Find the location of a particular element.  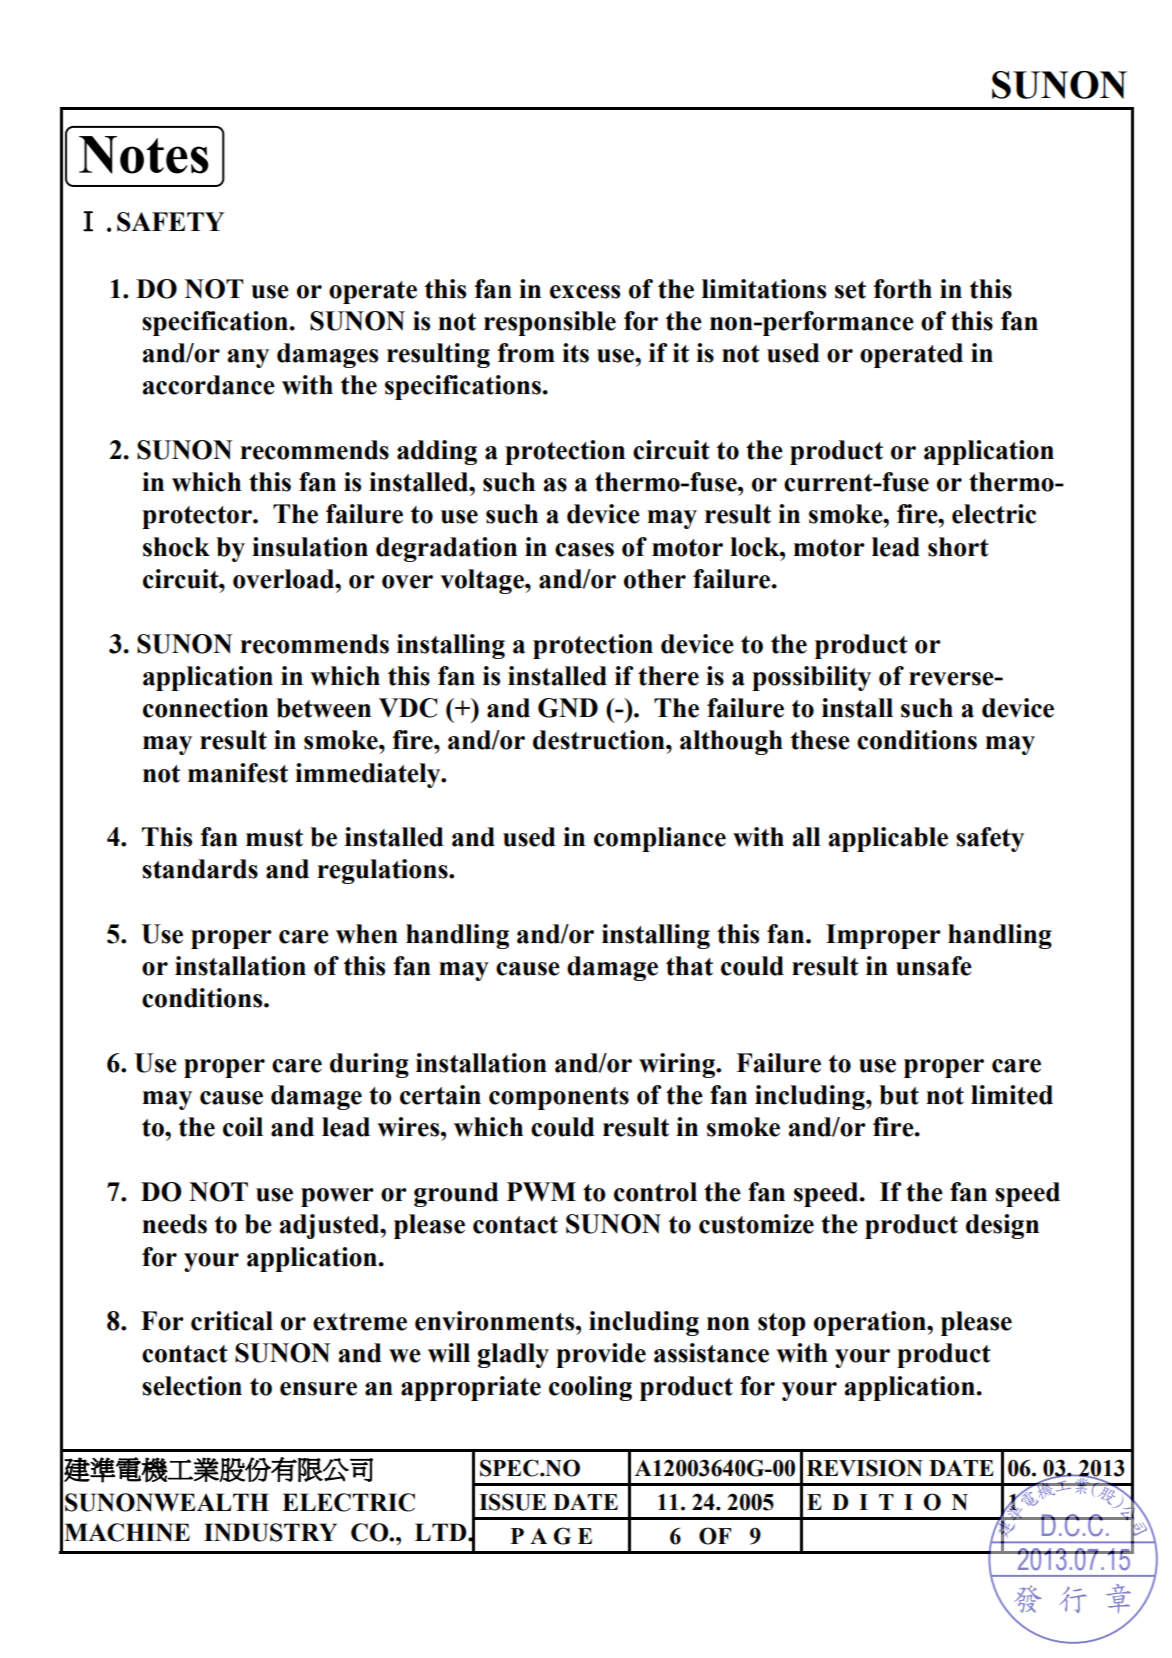

coil is located at coordinates (243, 1127).
